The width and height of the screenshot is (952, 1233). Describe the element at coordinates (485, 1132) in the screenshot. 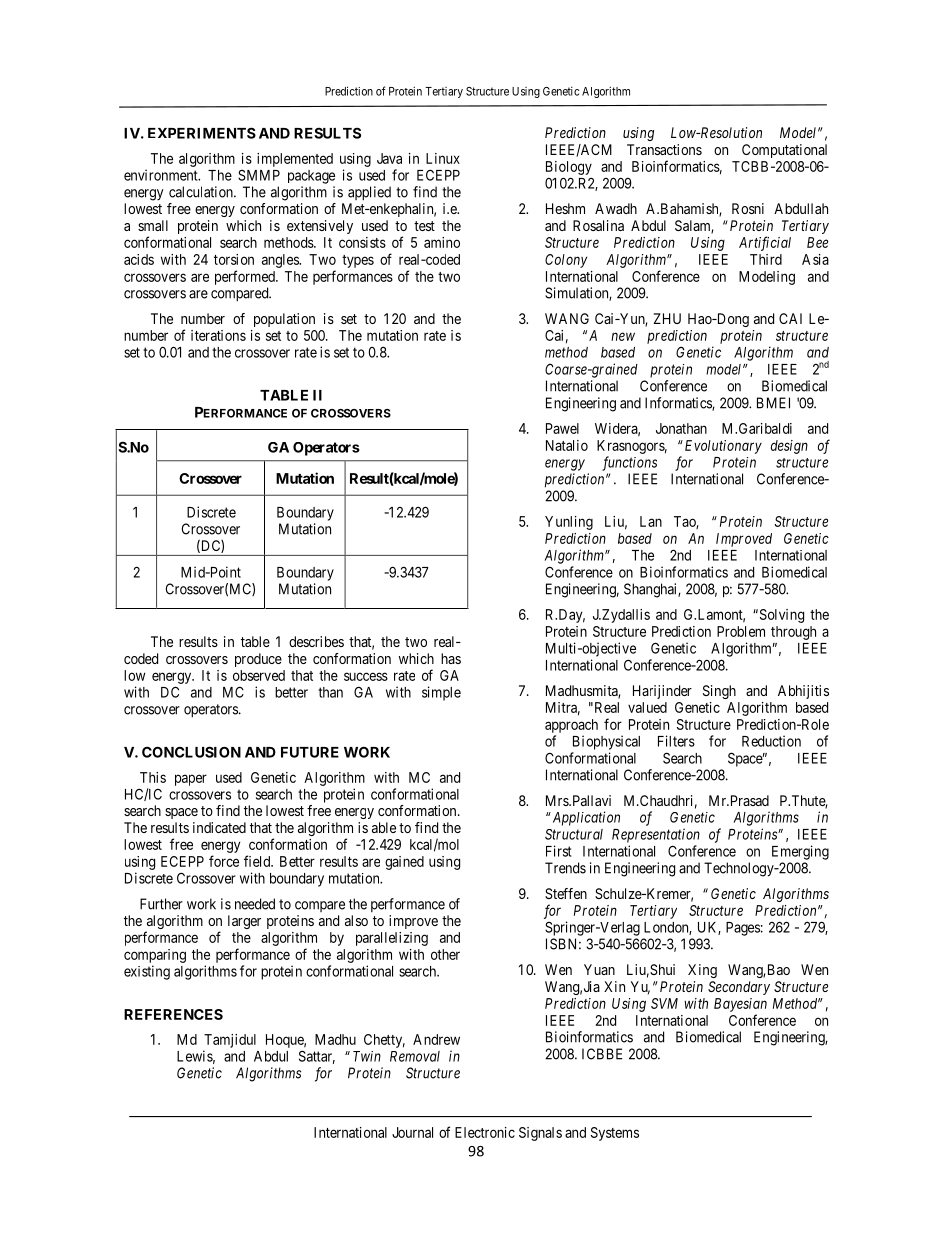

I see `Electronic` at that location.
